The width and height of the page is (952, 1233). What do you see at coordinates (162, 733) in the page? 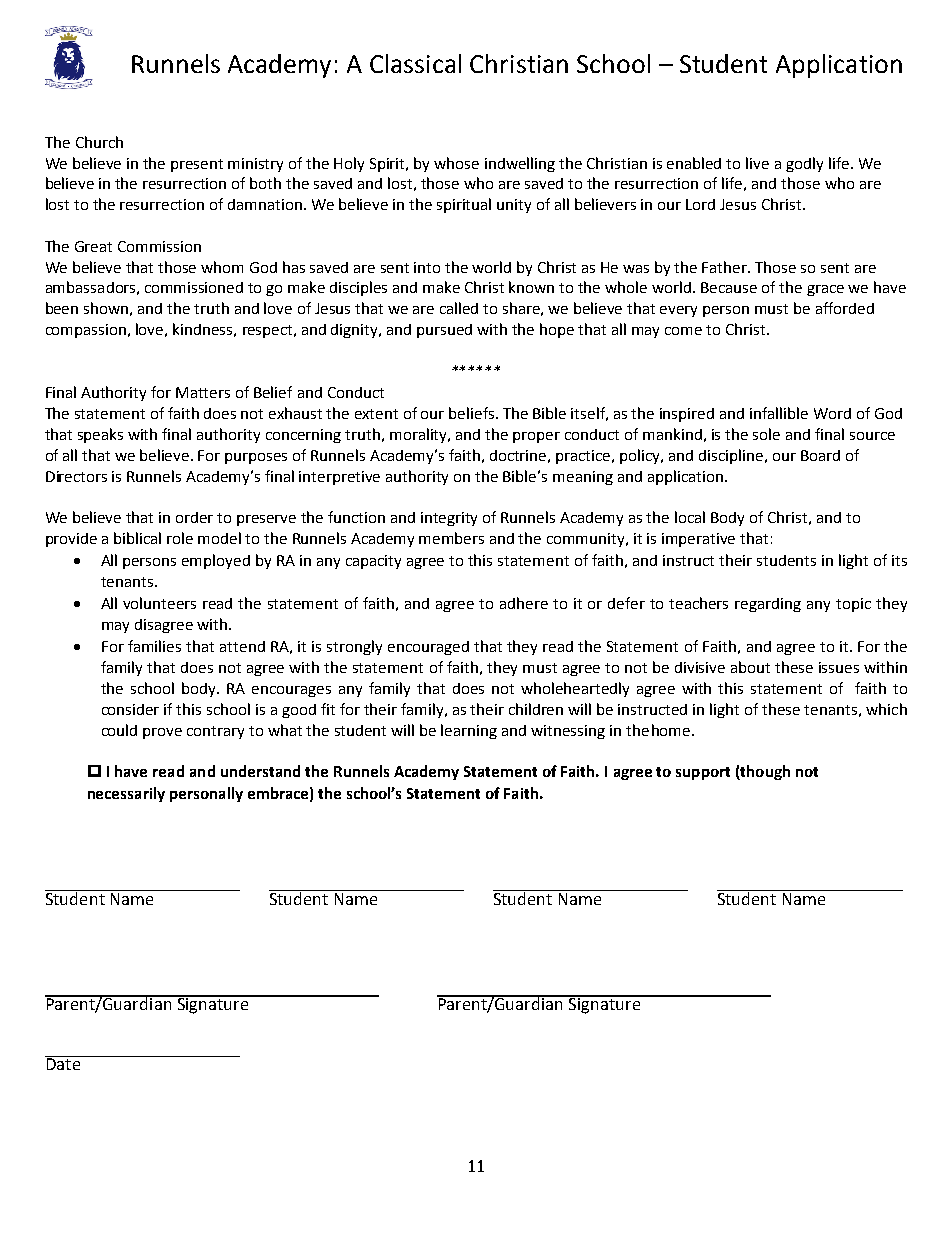
I see `prove` at bounding box center [162, 733].
